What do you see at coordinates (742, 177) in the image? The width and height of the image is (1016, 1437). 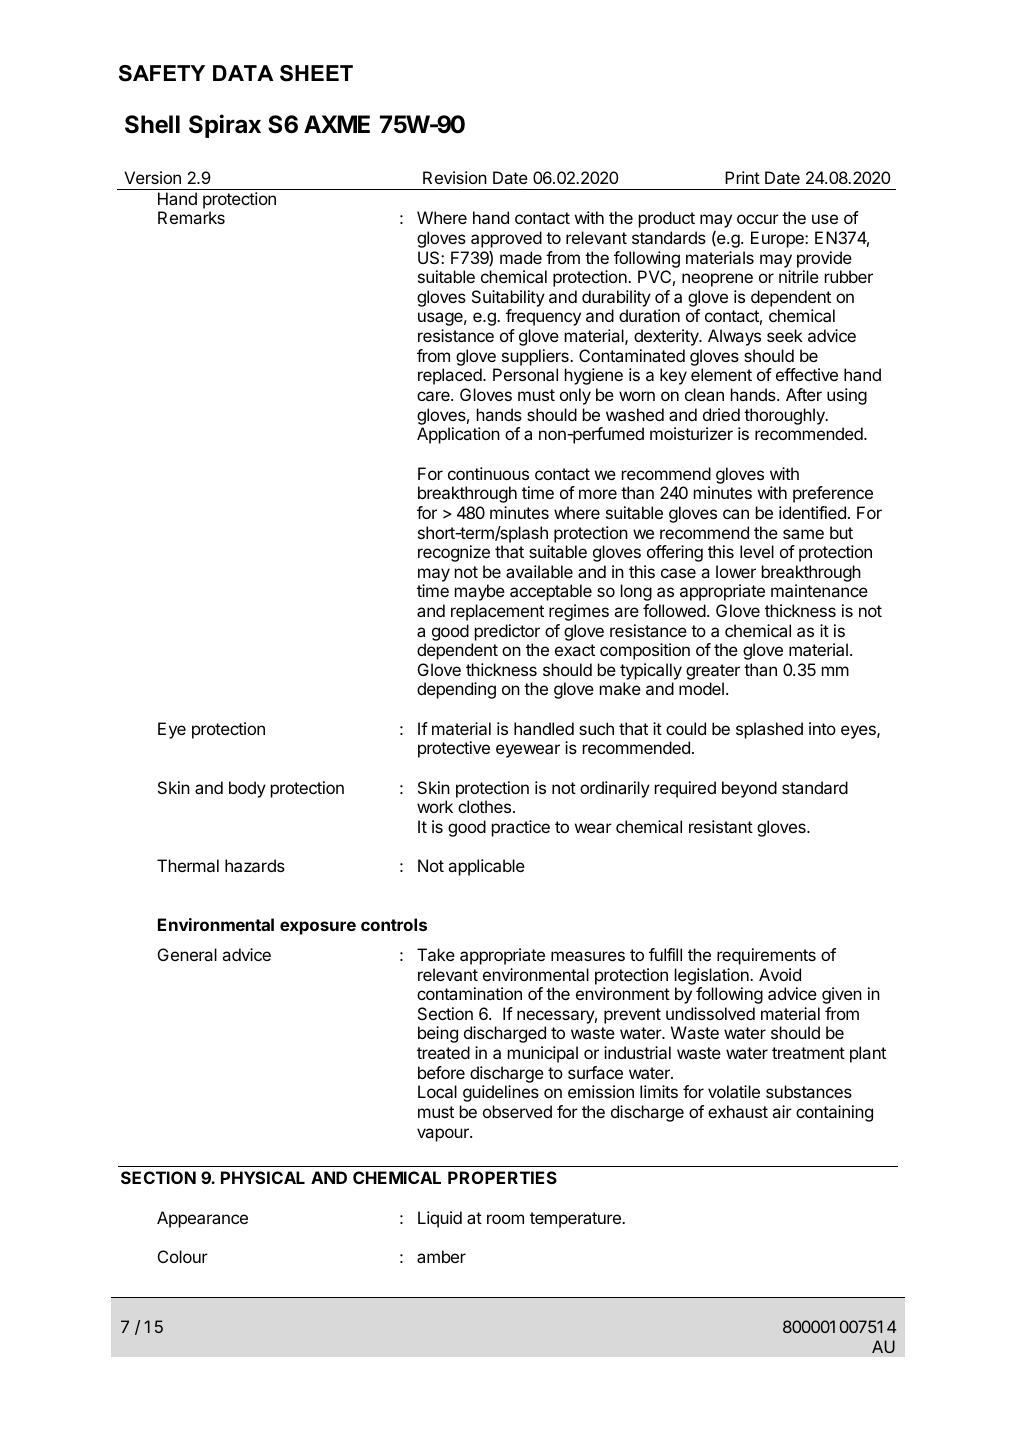 I see `Print` at bounding box center [742, 177].
